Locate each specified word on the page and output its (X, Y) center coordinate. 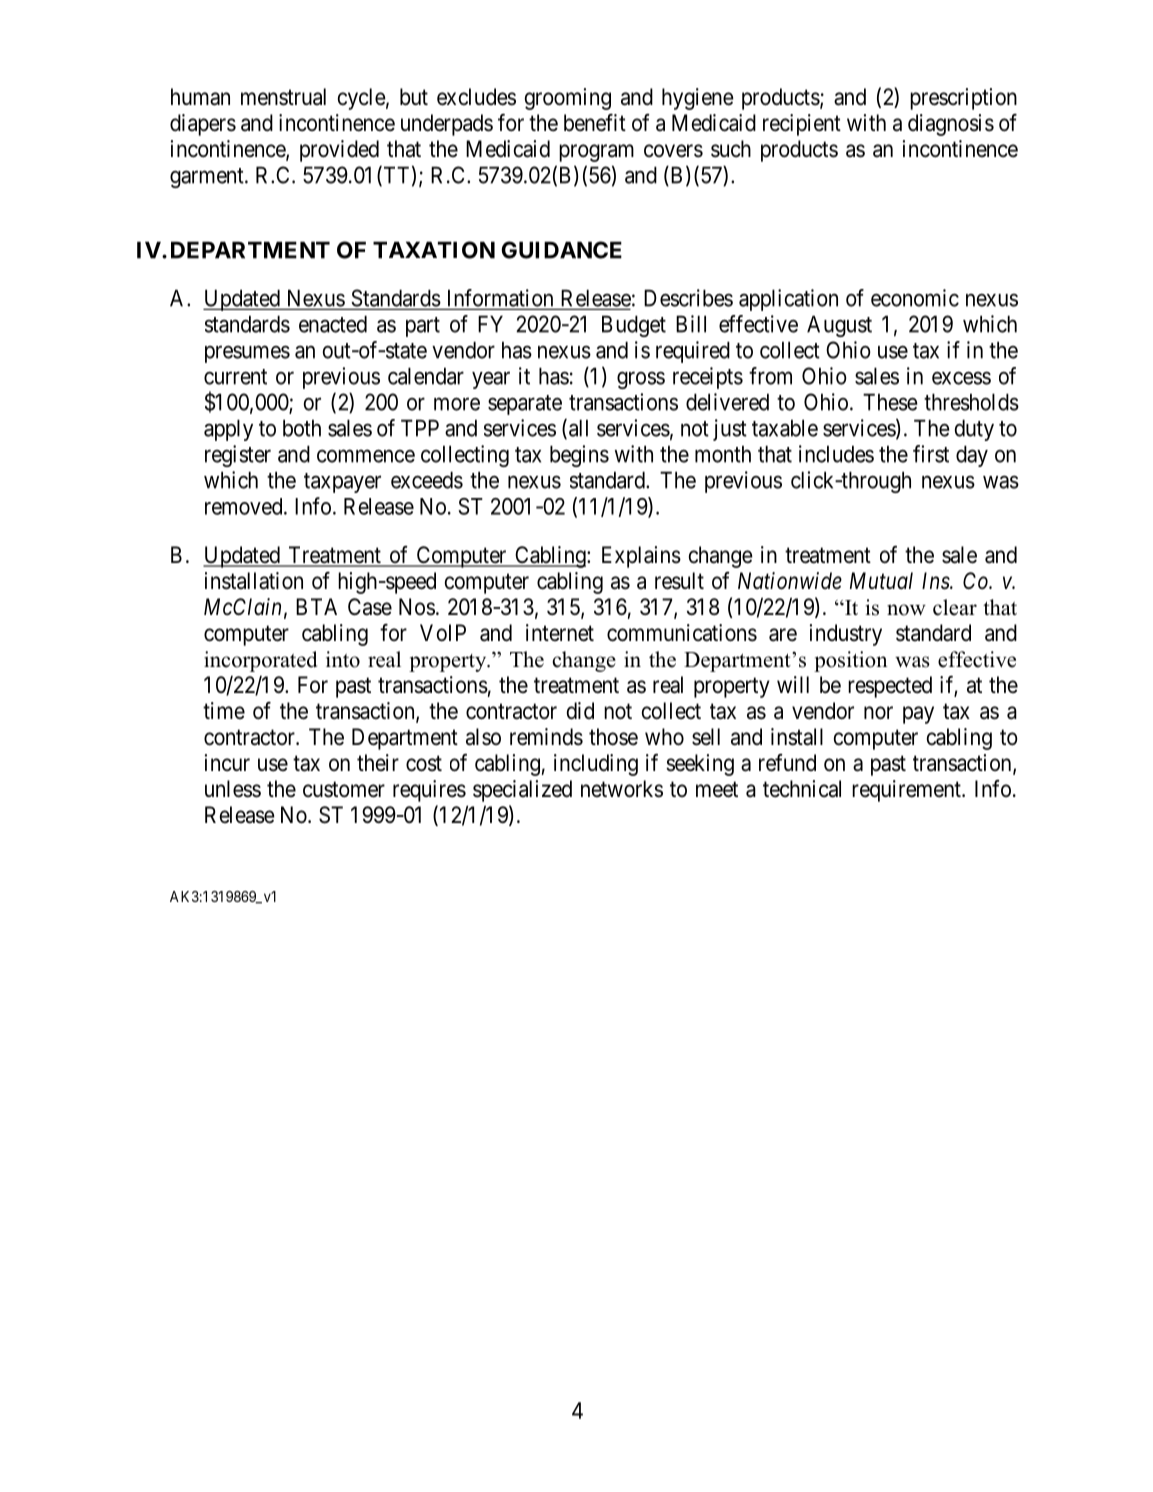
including (596, 765)
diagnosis (951, 125)
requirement (907, 791)
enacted (333, 324)
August (839, 326)
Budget (634, 326)
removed (245, 506)
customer (344, 789)
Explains (641, 557)
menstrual (283, 97)
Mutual (881, 581)
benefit (595, 123)
